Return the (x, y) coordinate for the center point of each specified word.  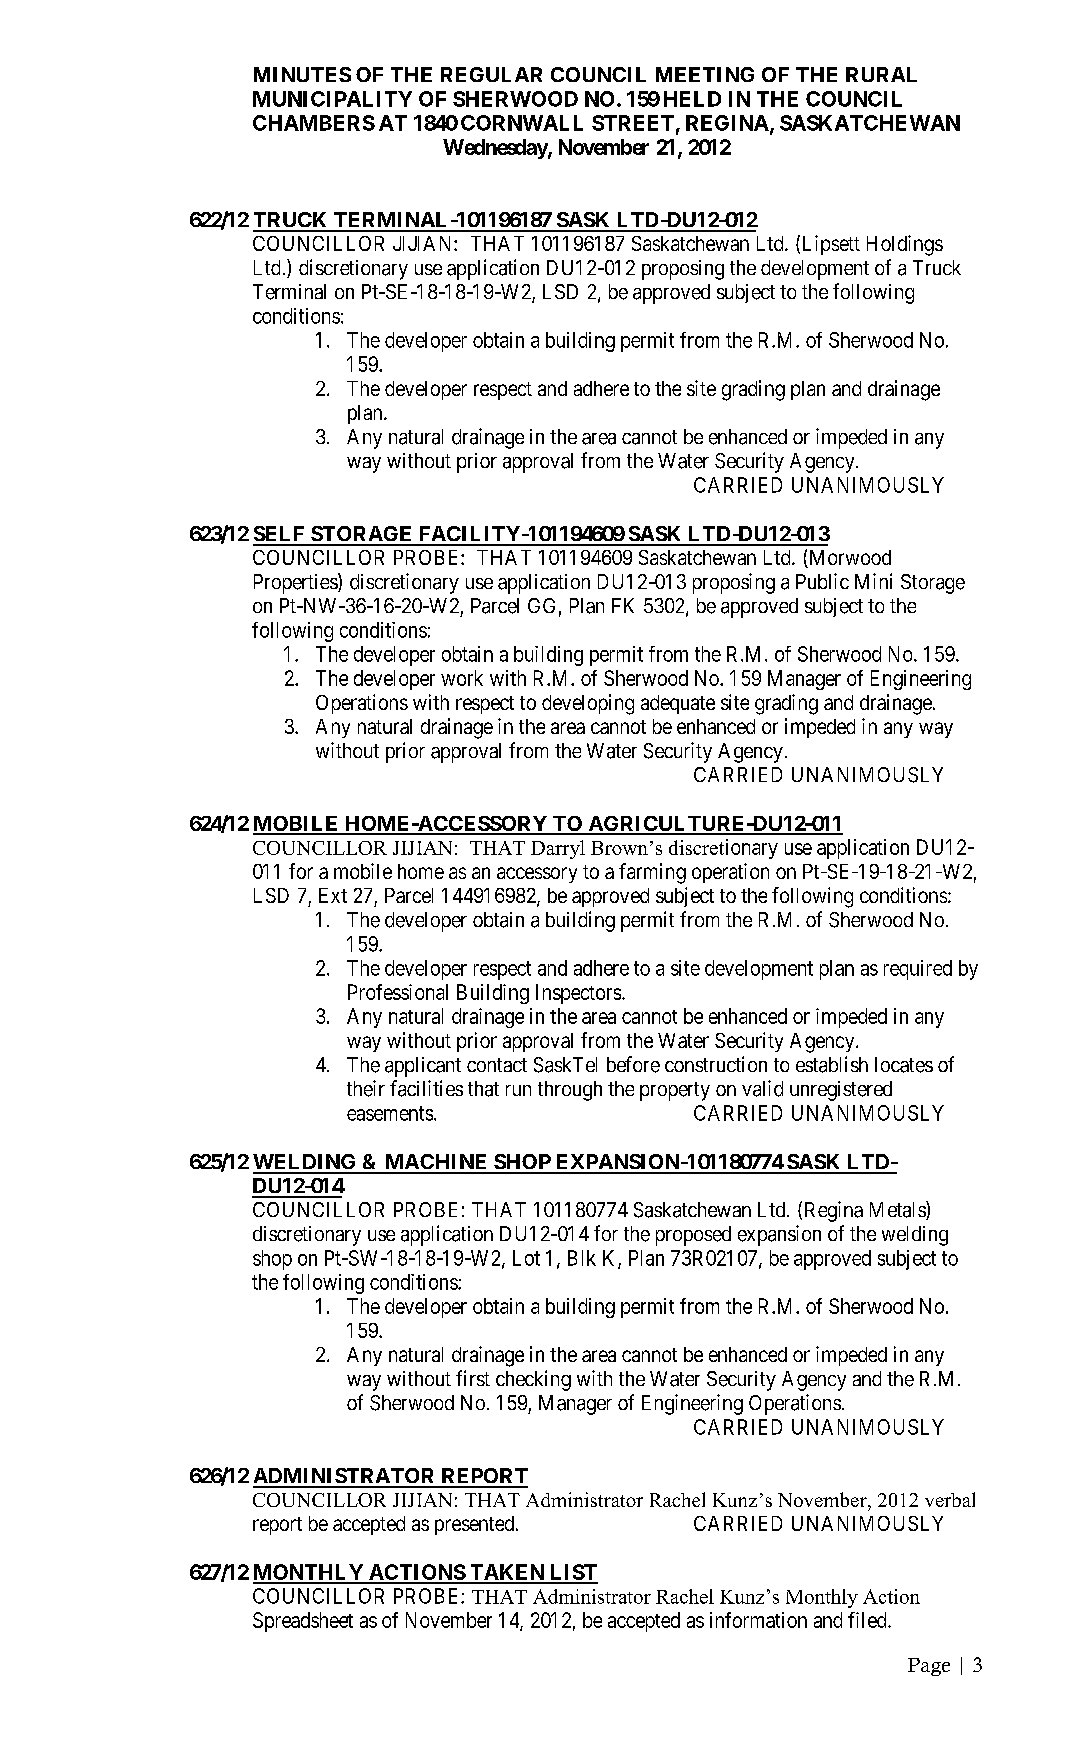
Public (822, 581)
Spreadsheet (303, 1622)
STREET (633, 123)
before (633, 1064)
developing (588, 704)
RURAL (881, 74)
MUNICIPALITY (332, 99)
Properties (296, 583)
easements (390, 1113)
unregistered (841, 1091)
